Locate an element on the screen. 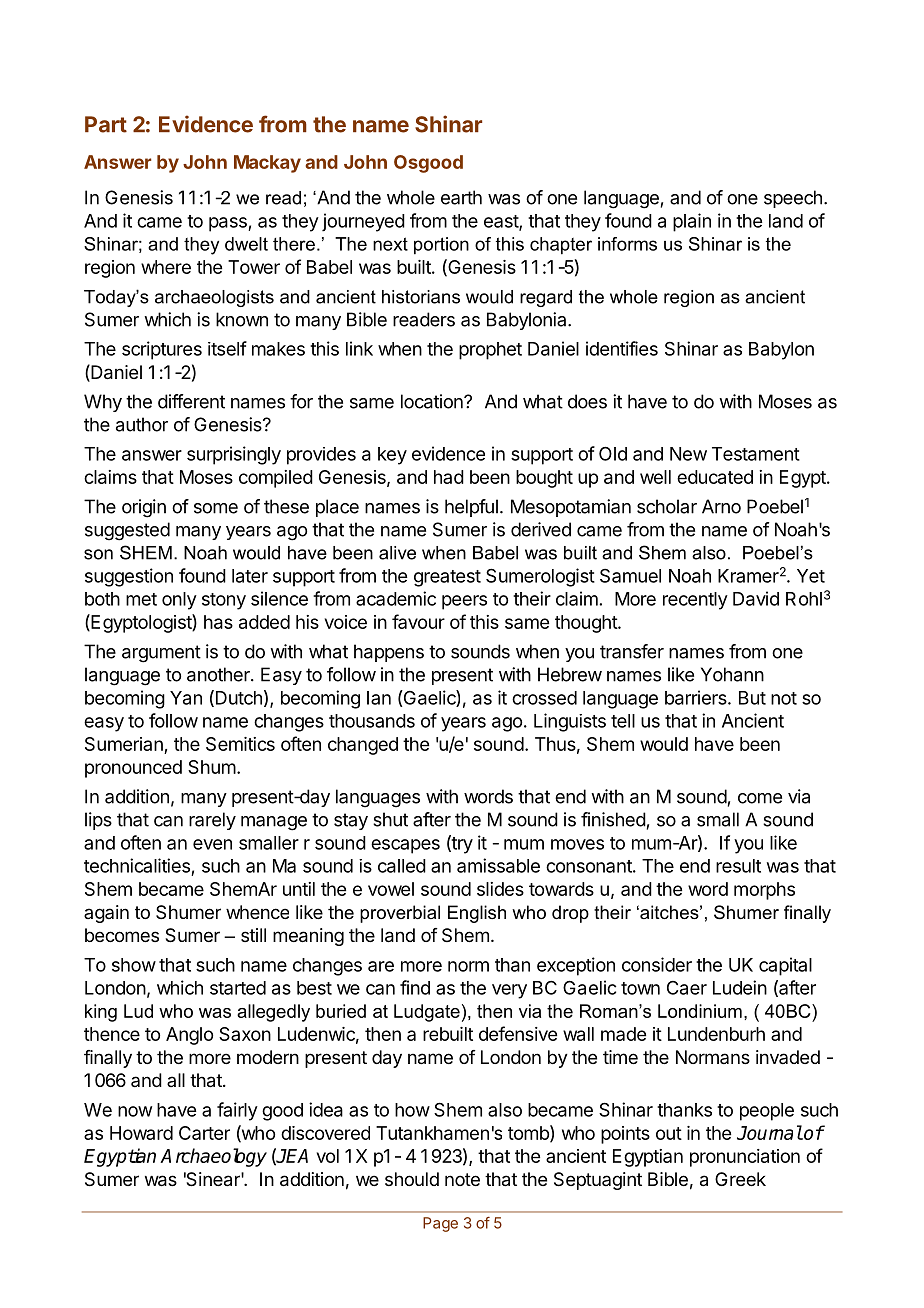  only is located at coordinates (179, 601).
